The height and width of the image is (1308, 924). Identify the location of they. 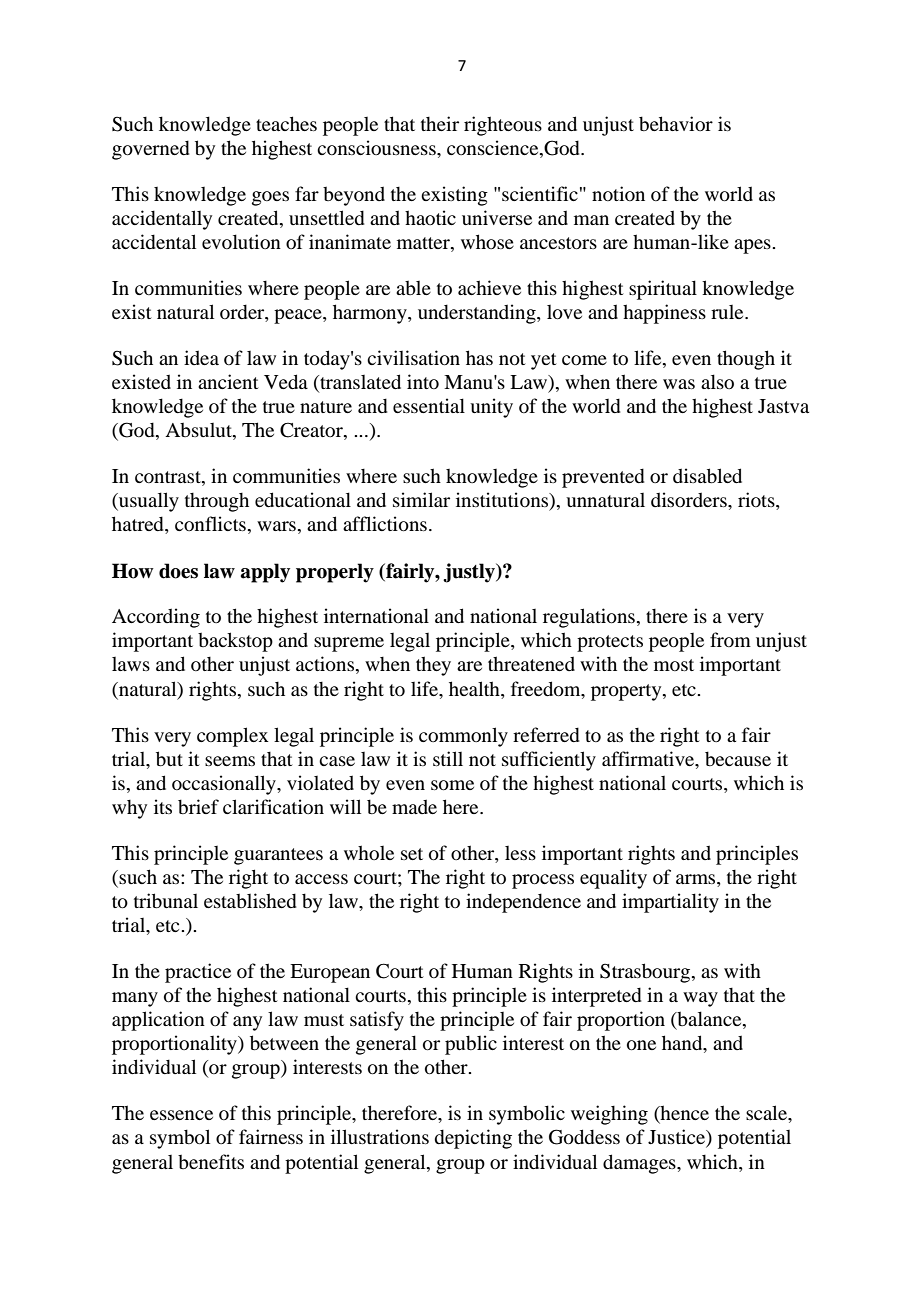
(433, 666).
